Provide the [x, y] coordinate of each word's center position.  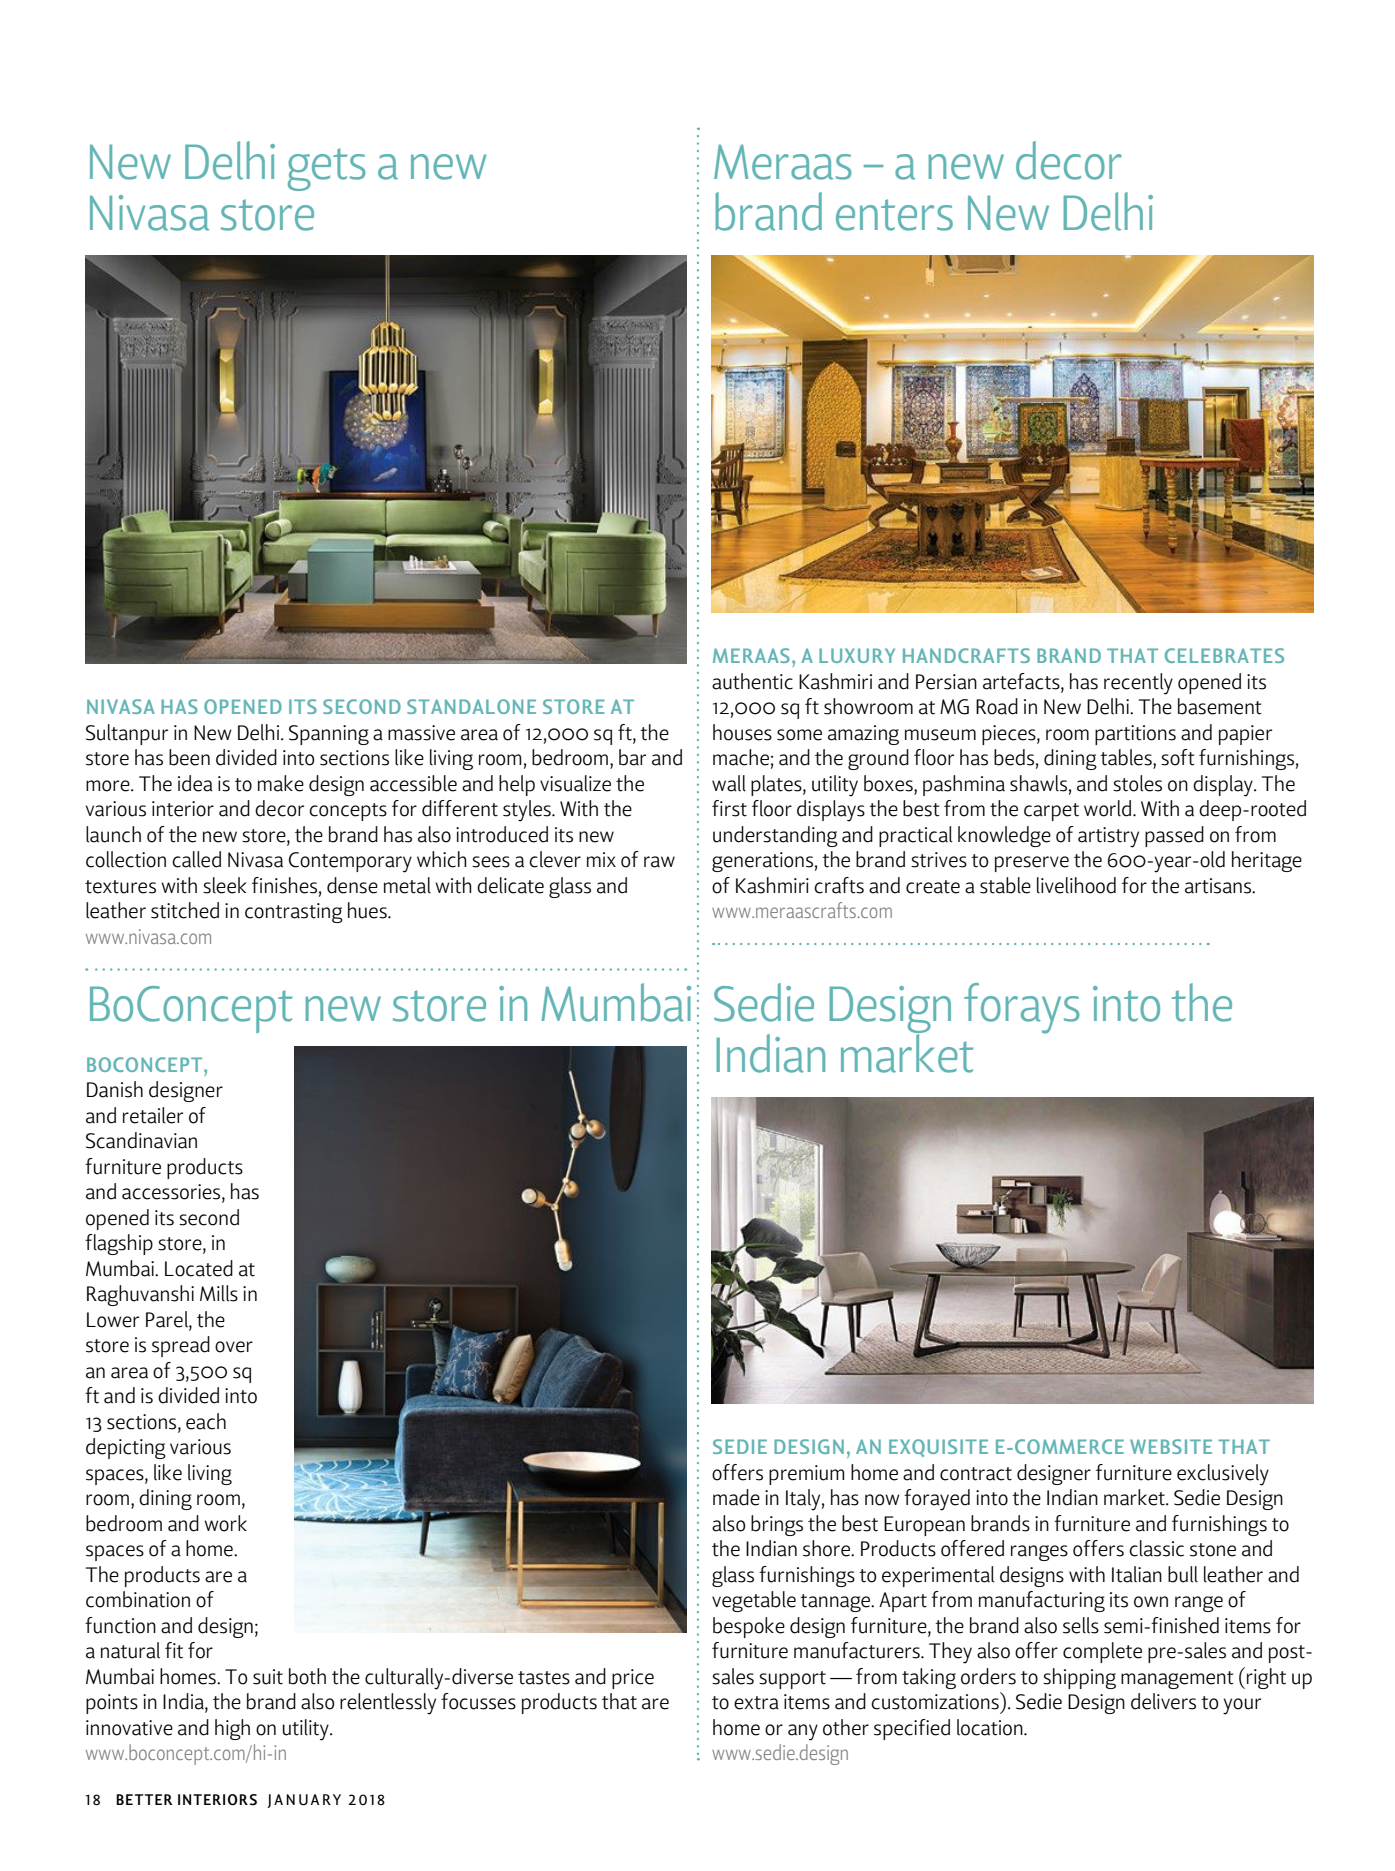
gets [327, 169]
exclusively [1223, 1475]
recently [1138, 684]
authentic [752, 681]
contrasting [294, 913]
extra [756, 1703]
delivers [1163, 1701]
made [736, 1497]
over [234, 1347]
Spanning [329, 735]
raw [659, 862]
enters [894, 215]
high [232, 1729]
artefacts [1022, 682]
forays [1022, 1008]
